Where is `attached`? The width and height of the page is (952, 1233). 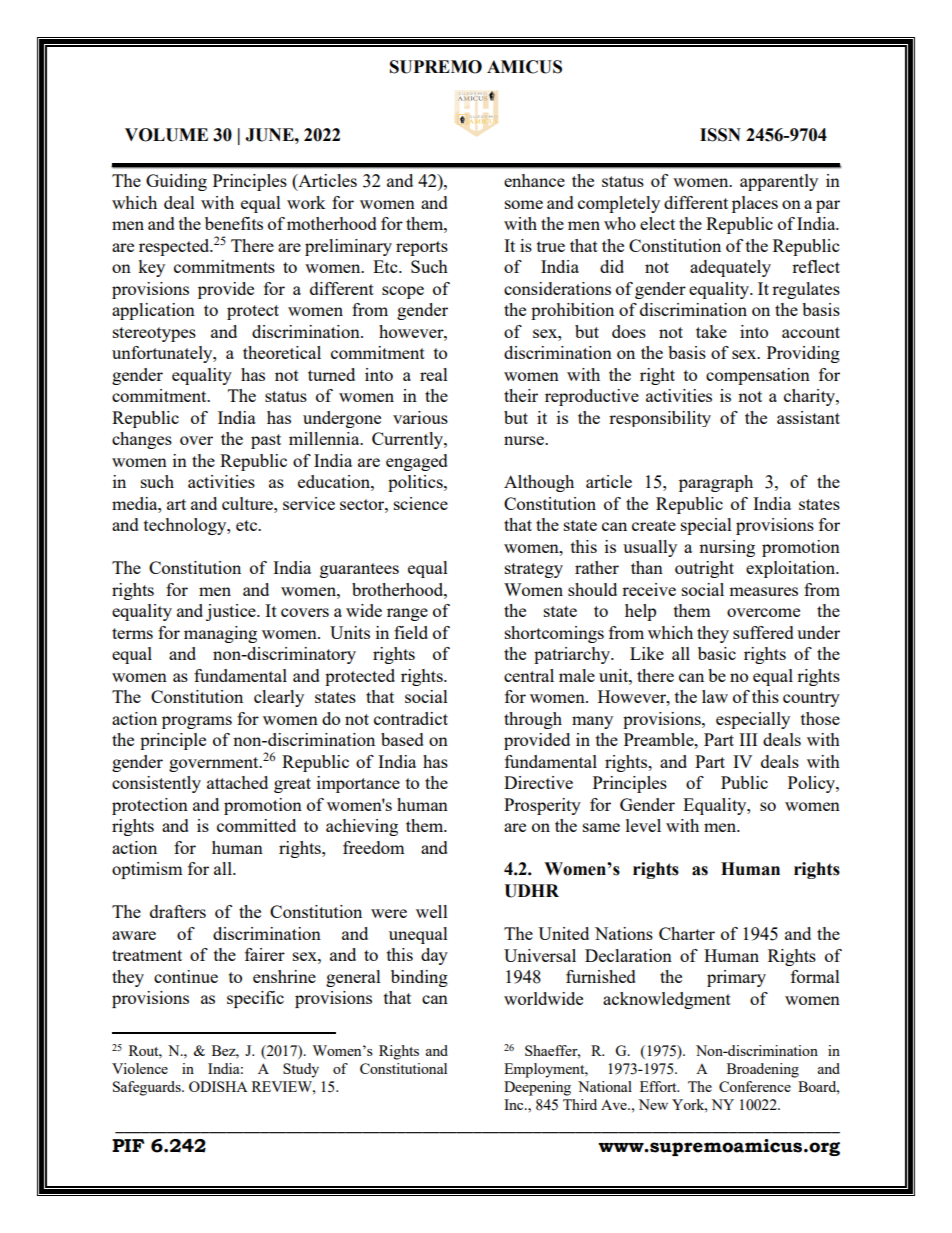
attached is located at coordinates (237, 782).
